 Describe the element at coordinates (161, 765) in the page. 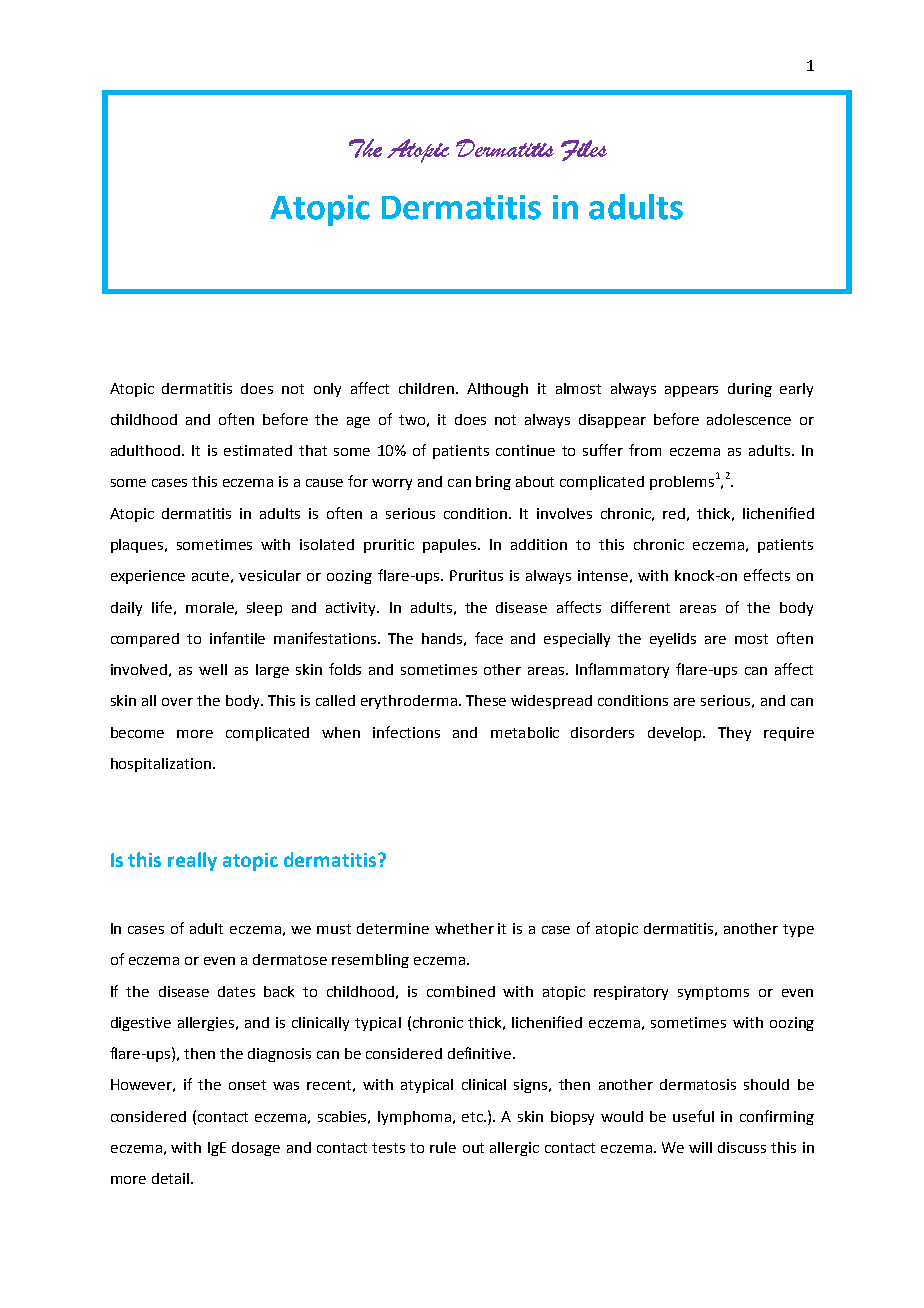

I see `hospitalization` at that location.
